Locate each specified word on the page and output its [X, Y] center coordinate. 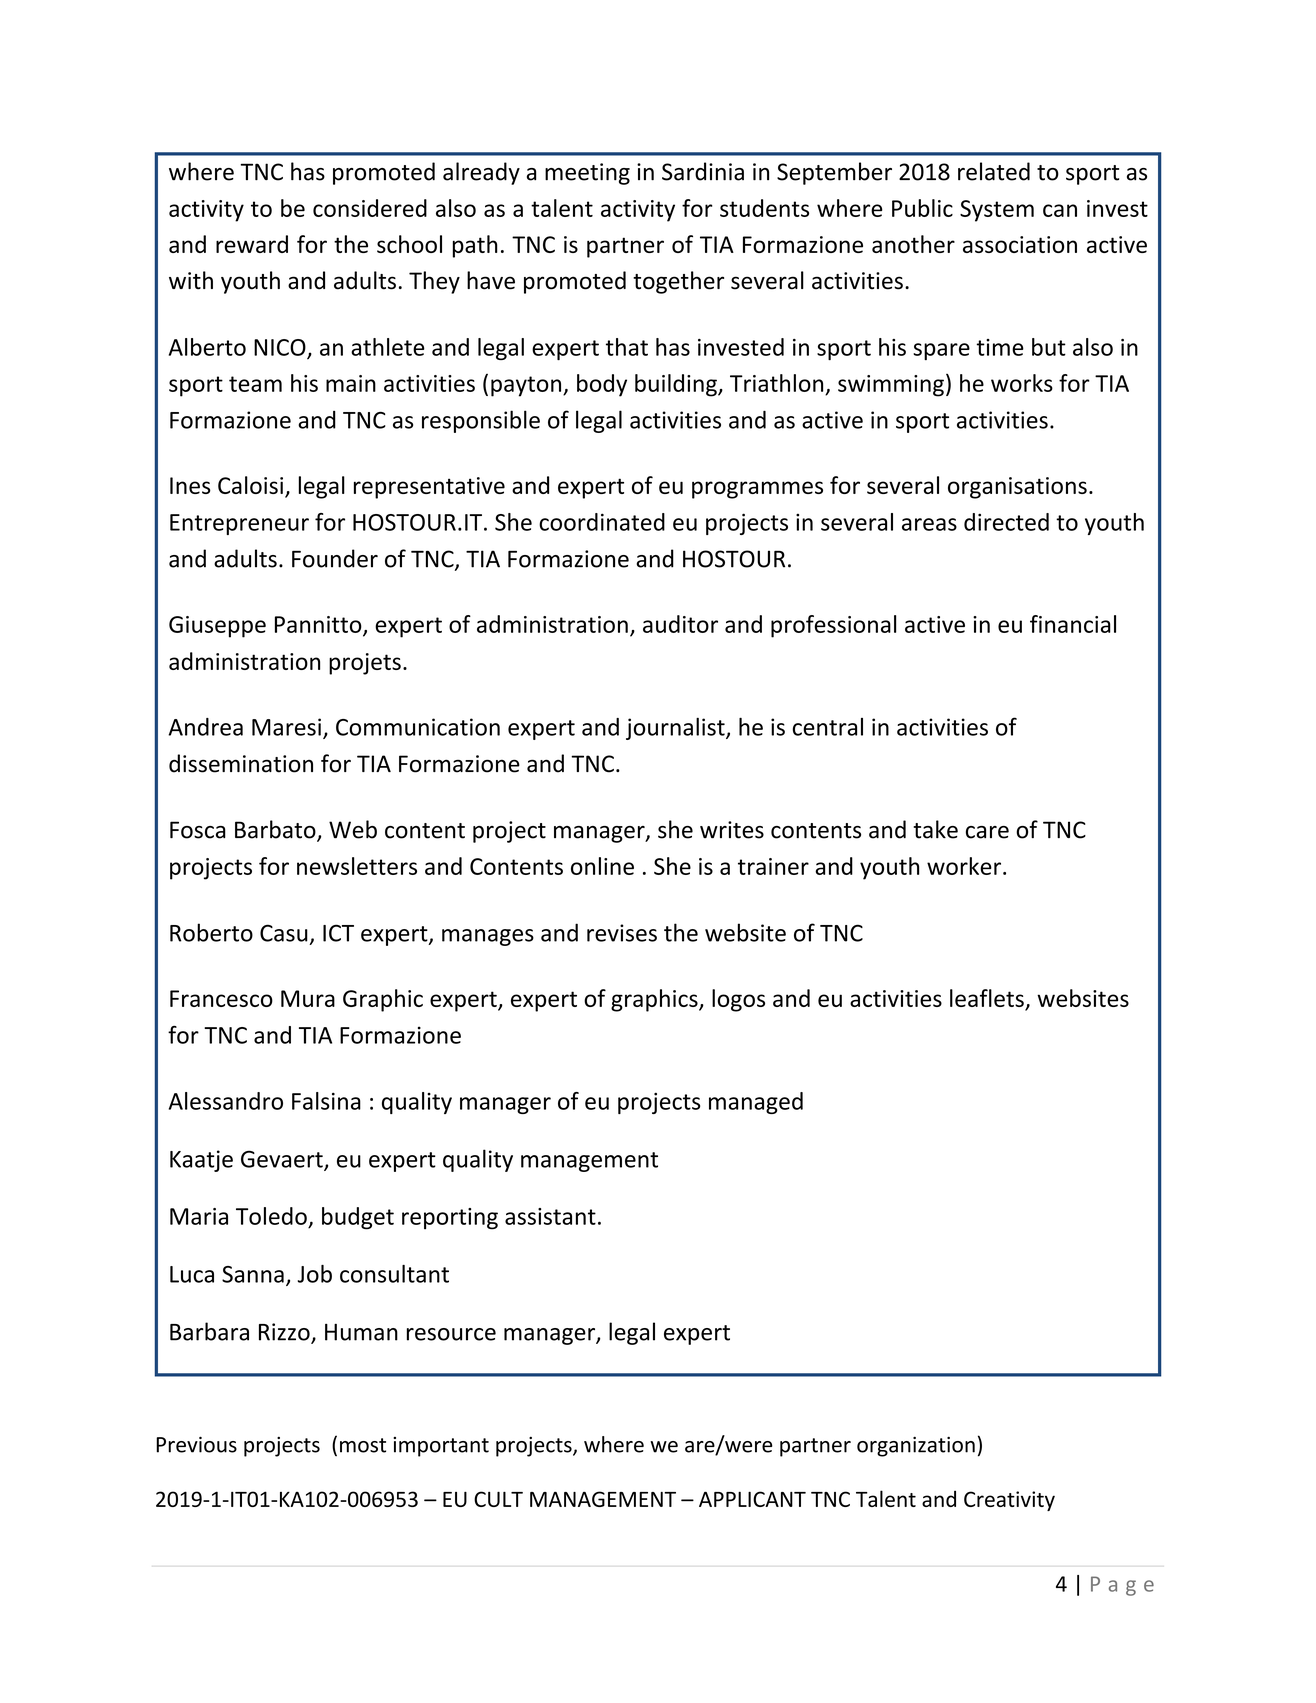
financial [1073, 624]
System [997, 211]
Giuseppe [217, 627]
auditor [680, 624]
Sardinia [703, 171]
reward [252, 244]
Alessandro [226, 1101]
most [363, 1445]
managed [756, 1103]
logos [738, 1000]
